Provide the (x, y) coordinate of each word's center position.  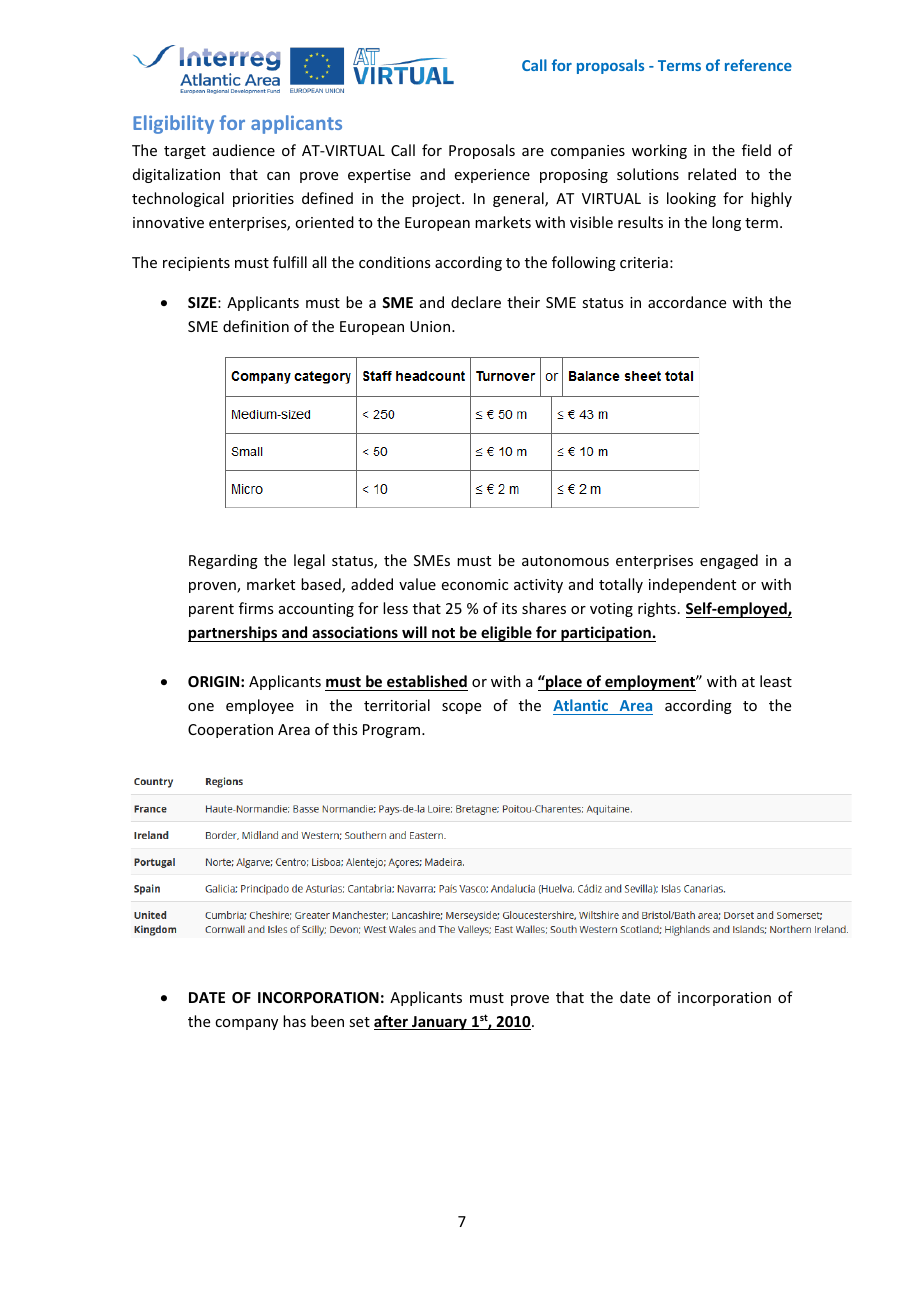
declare (476, 302)
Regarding (223, 561)
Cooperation (230, 731)
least (776, 681)
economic (475, 584)
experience (492, 176)
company (246, 1024)
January (439, 1023)
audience (244, 150)
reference (758, 65)
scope (461, 708)
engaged (729, 561)
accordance (687, 302)
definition (256, 326)
